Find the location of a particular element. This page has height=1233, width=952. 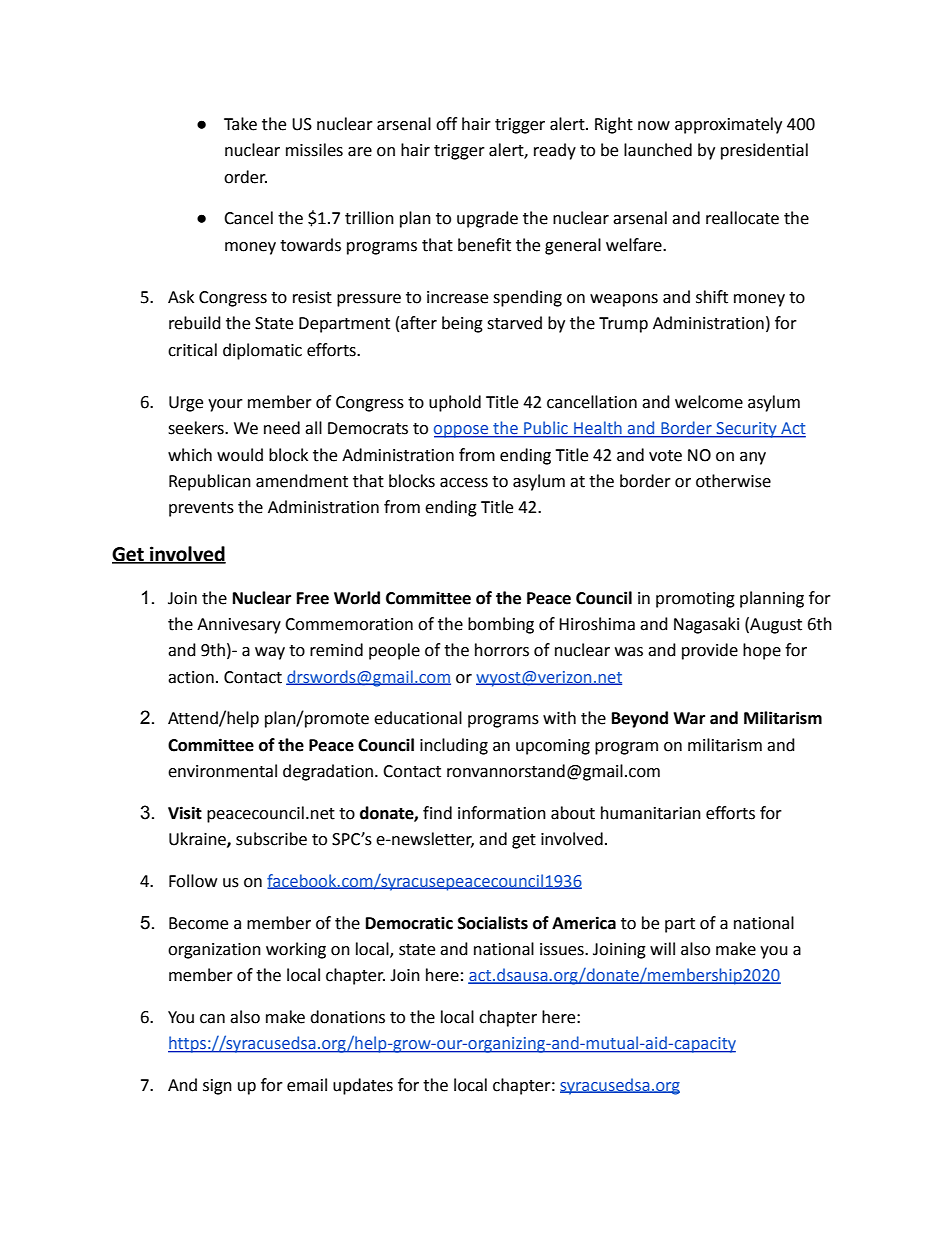

launched is located at coordinates (658, 150).
